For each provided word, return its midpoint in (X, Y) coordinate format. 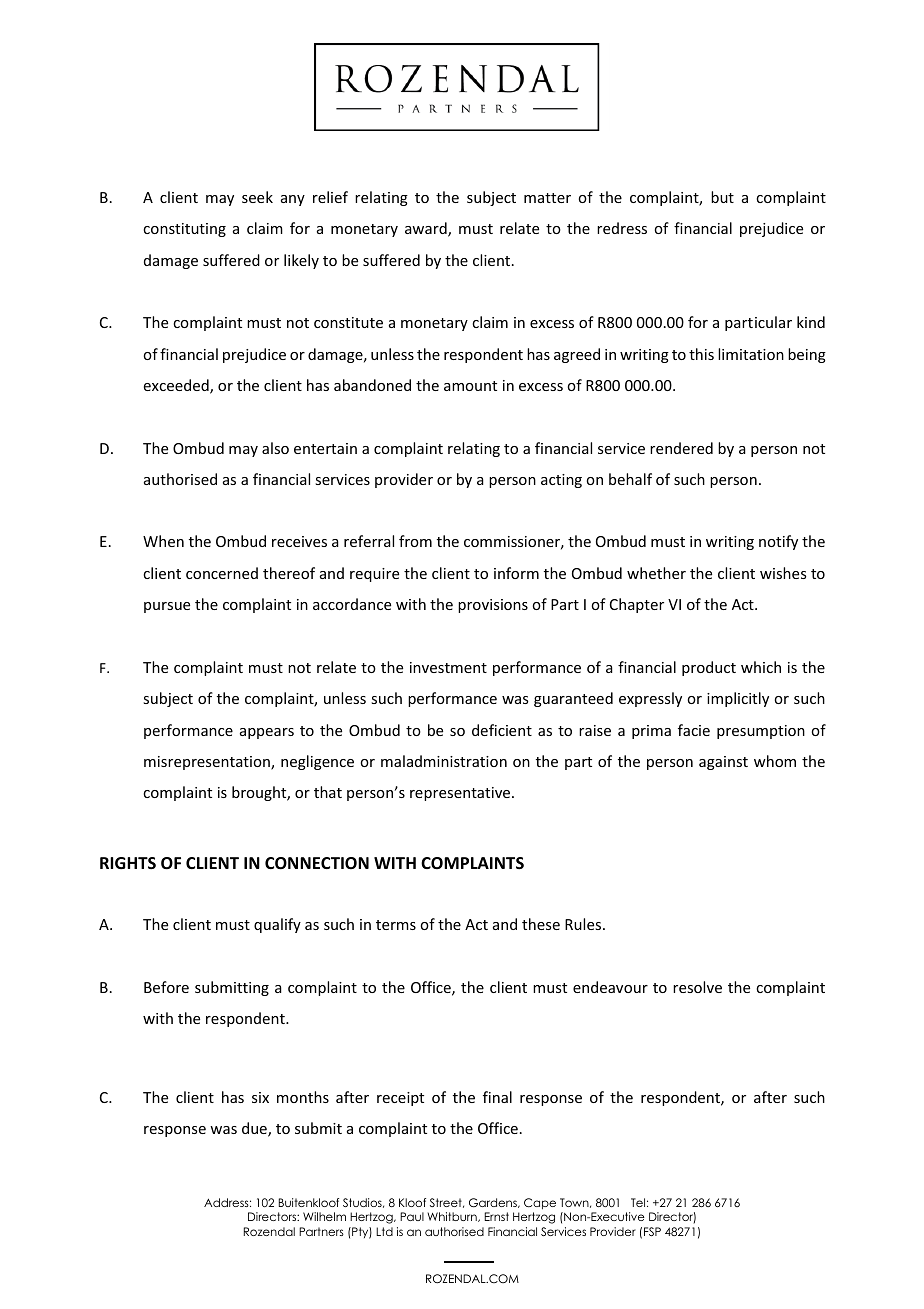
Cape (540, 1204)
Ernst (496, 1216)
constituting (184, 230)
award (427, 229)
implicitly (738, 699)
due (255, 1129)
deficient (502, 730)
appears (267, 733)
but (722, 197)
